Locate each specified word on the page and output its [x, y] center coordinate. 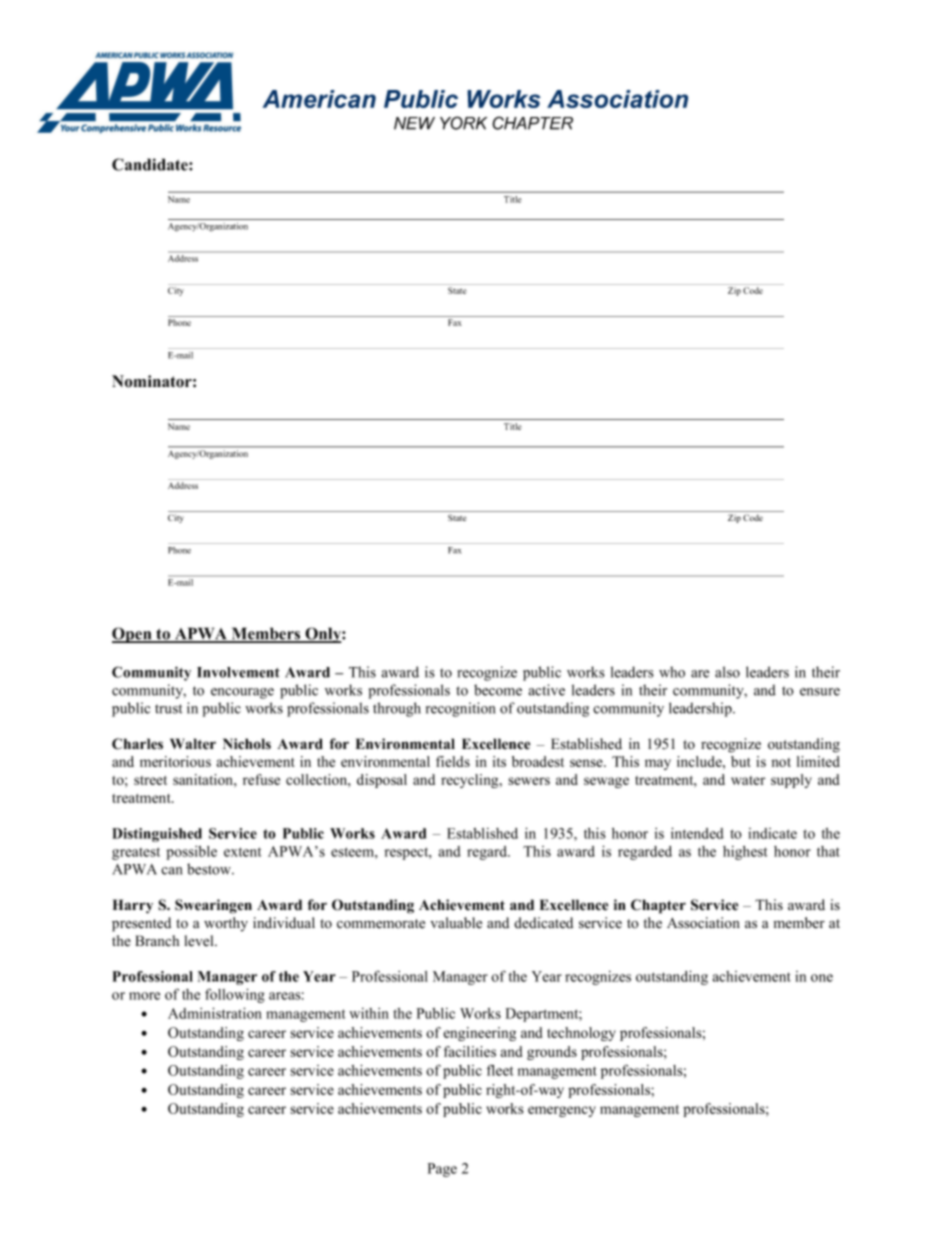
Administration [215, 1013]
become [498, 690]
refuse [261, 779]
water [748, 780]
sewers [529, 781]
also [727, 672]
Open [133, 635]
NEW [414, 123]
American [319, 99]
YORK [463, 123]
